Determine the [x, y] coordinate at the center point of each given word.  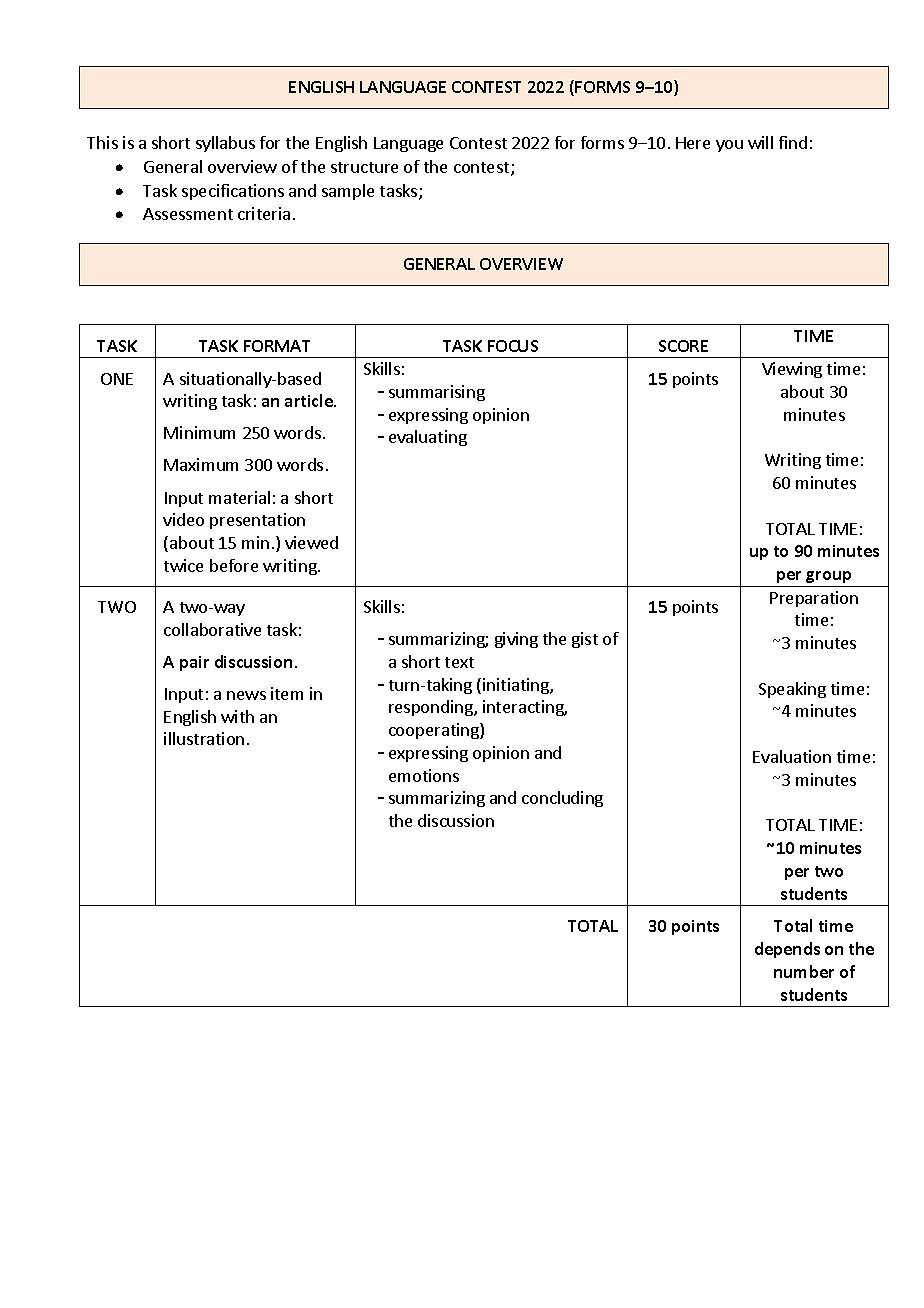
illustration [204, 738]
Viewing [792, 370]
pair [194, 663]
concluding [562, 799]
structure [364, 167]
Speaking [792, 690]
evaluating [428, 438]
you [729, 146]
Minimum [199, 432]
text [459, 662]
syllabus [225, 144]
